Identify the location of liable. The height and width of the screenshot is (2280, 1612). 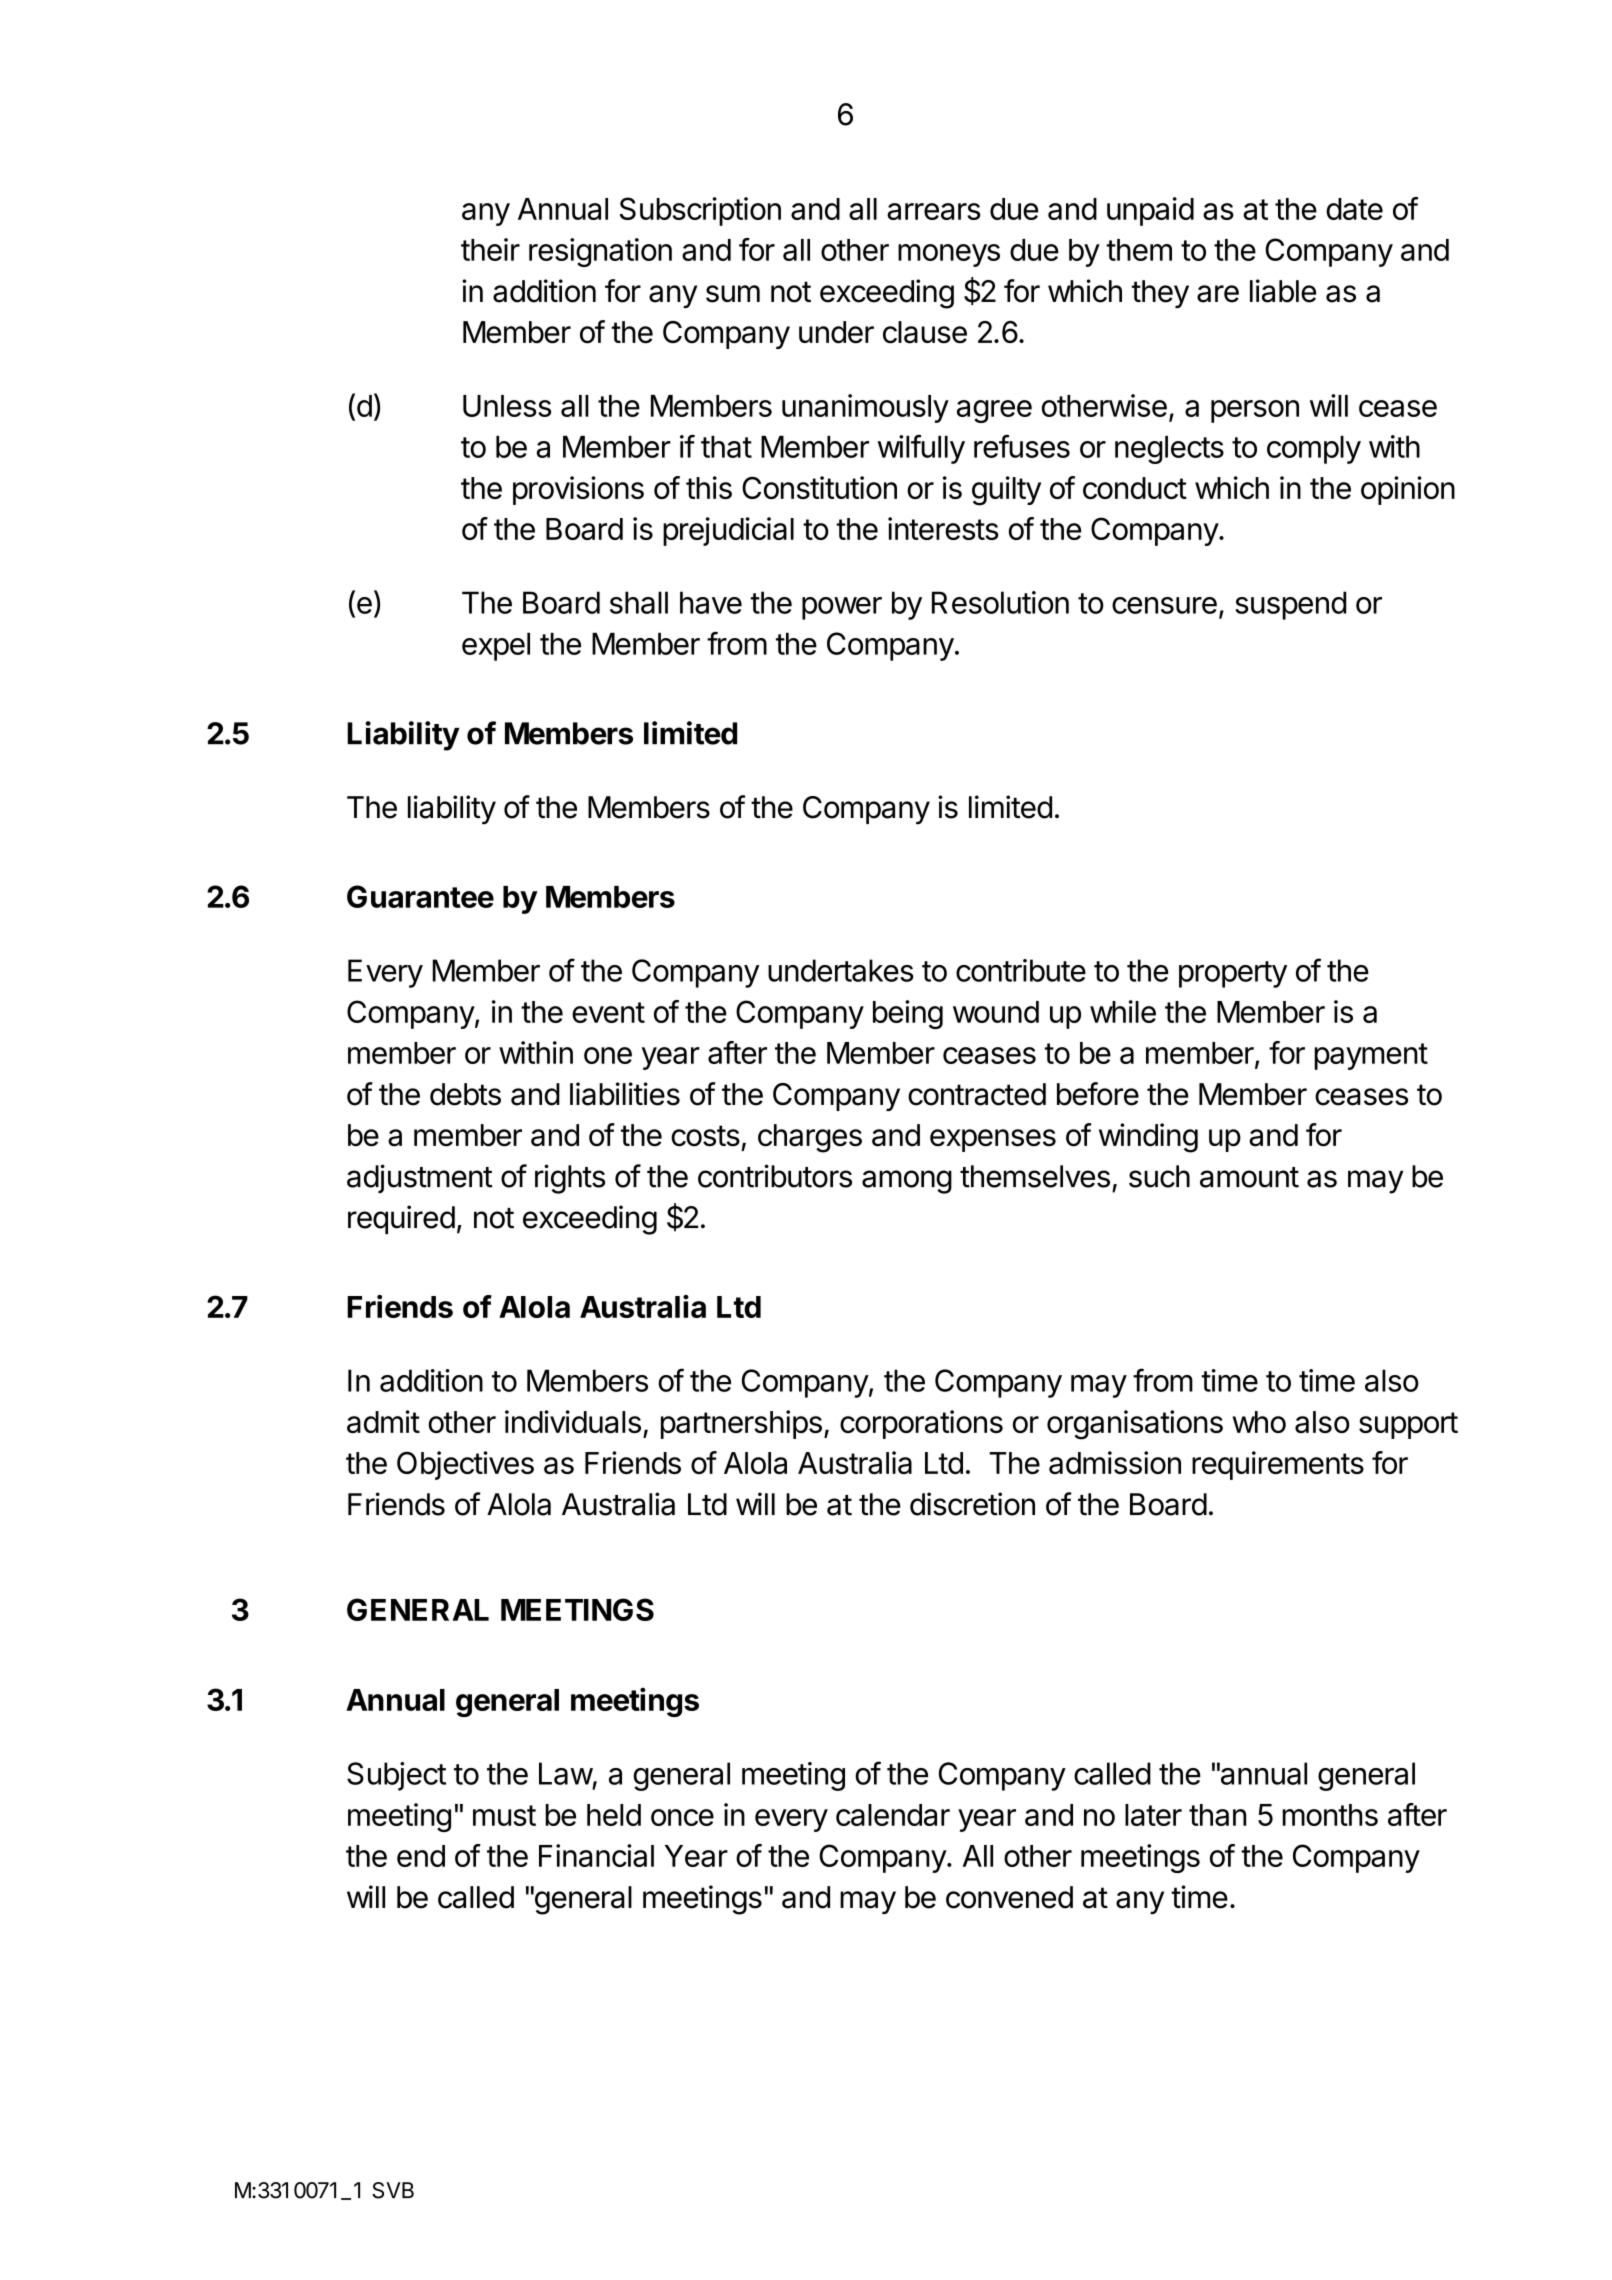
(1283, 291).
